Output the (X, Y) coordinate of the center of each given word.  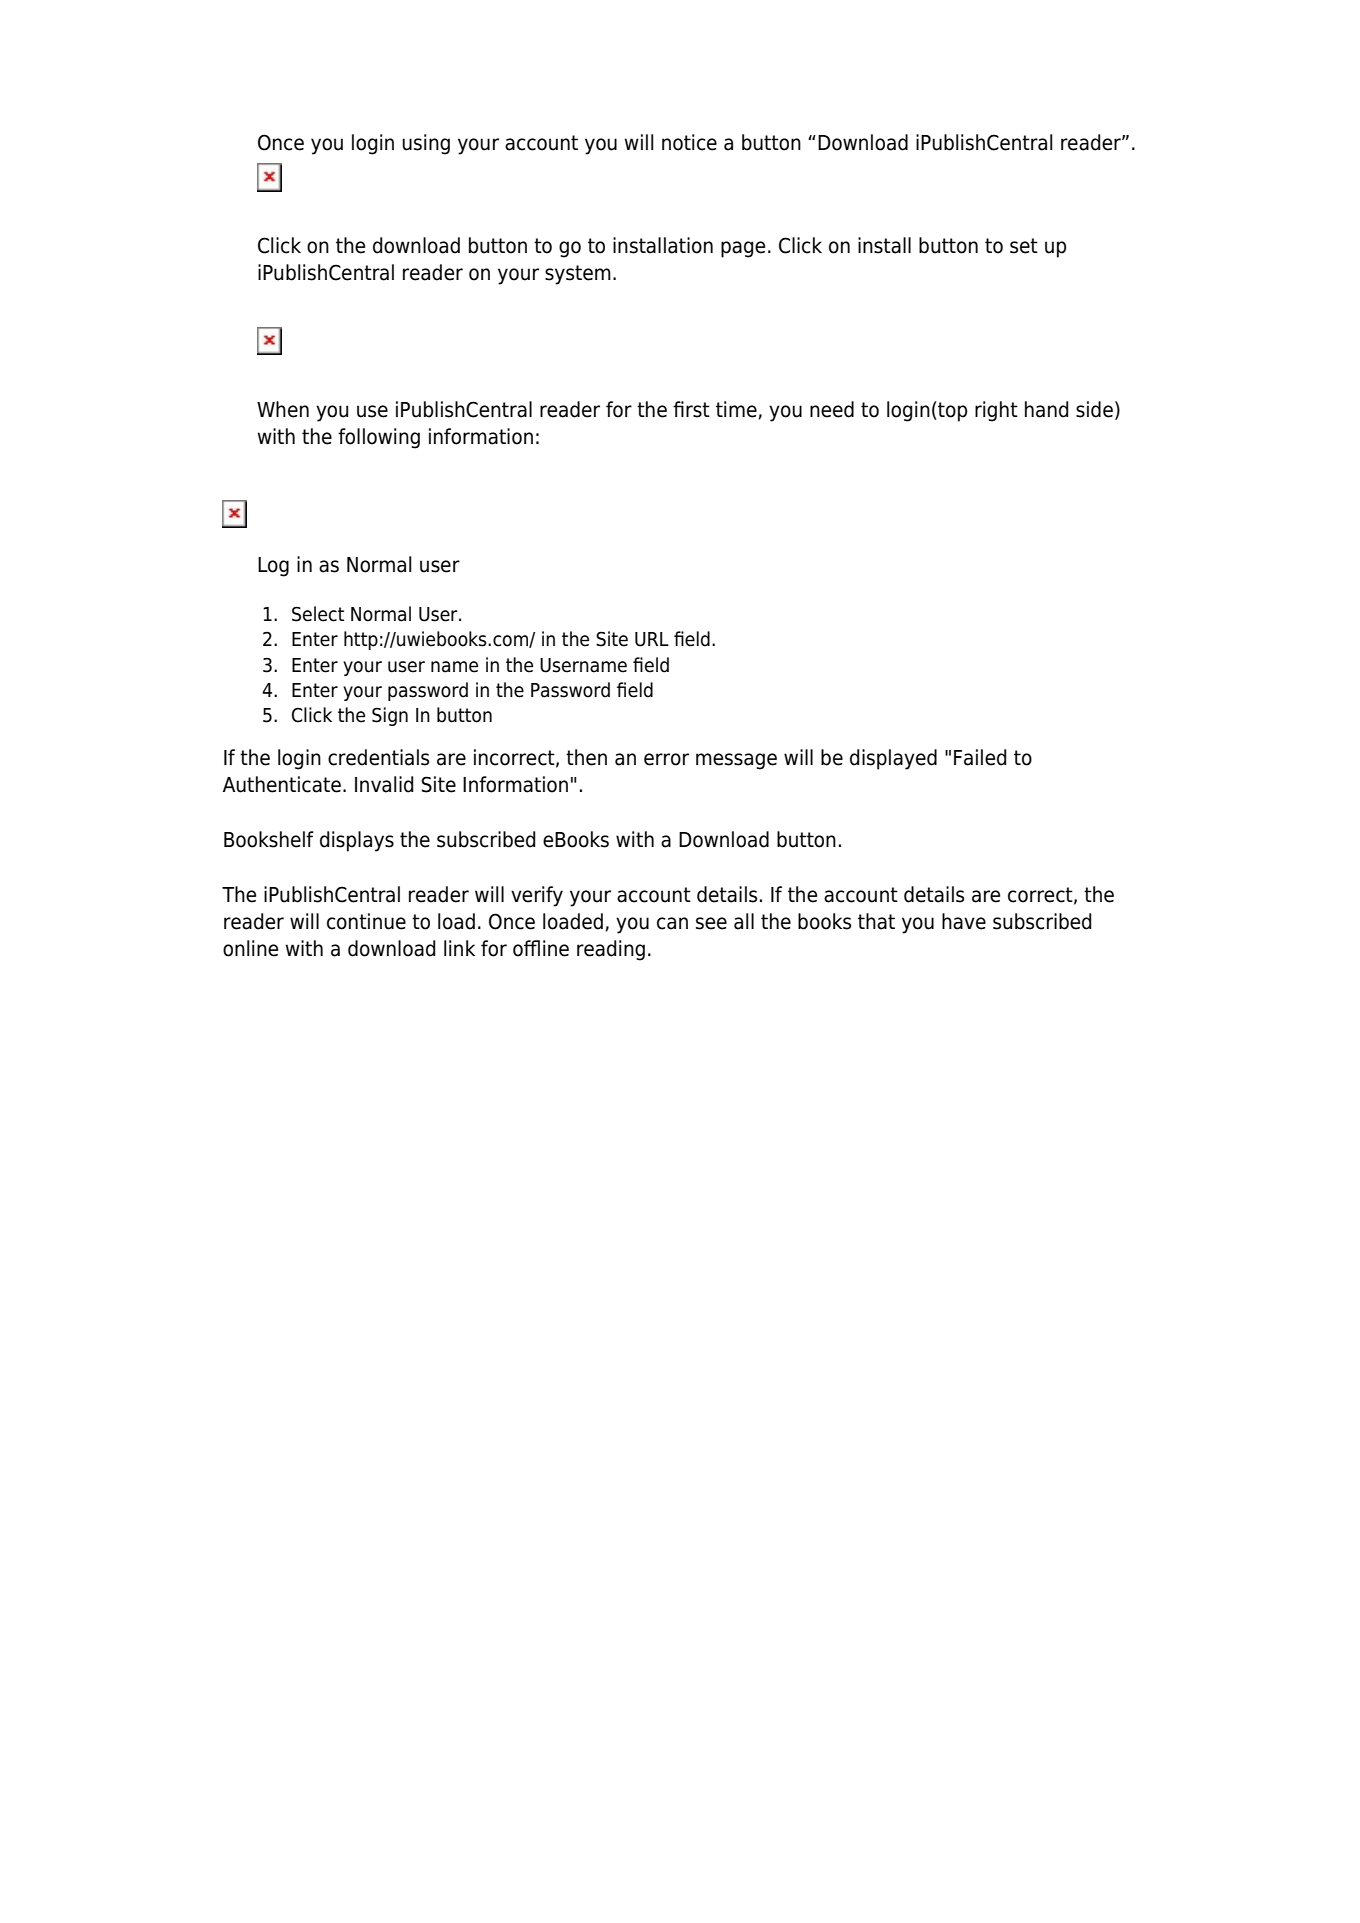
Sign (390, 716)
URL (652, 639)
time (736, 409)
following (379, 438)
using (426, 144)
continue (366, 921)
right (996, 411)
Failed (980, 757)
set (1024, 246)
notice (689, 142)
